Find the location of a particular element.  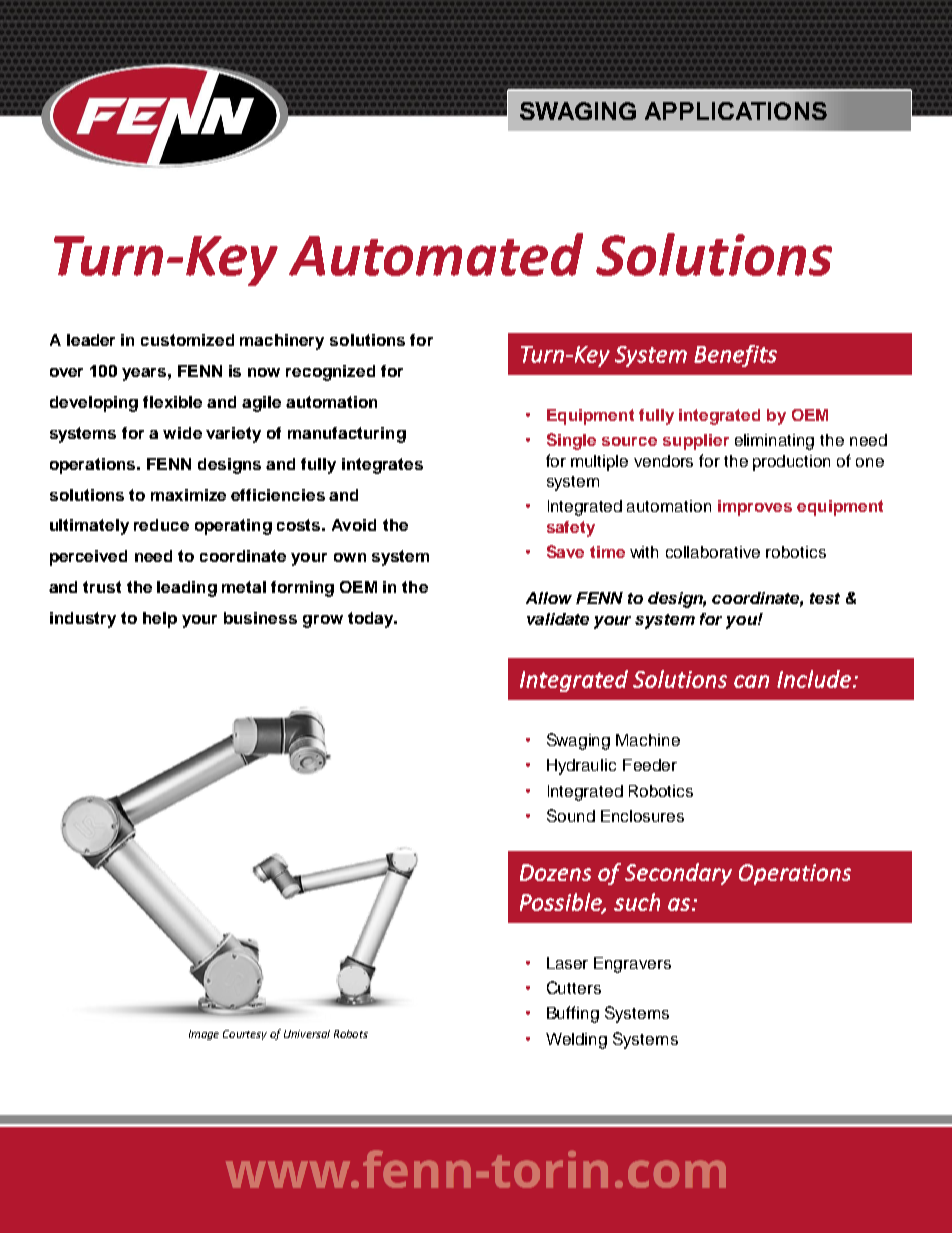

Benefits is located at coordinates (735, 356).
